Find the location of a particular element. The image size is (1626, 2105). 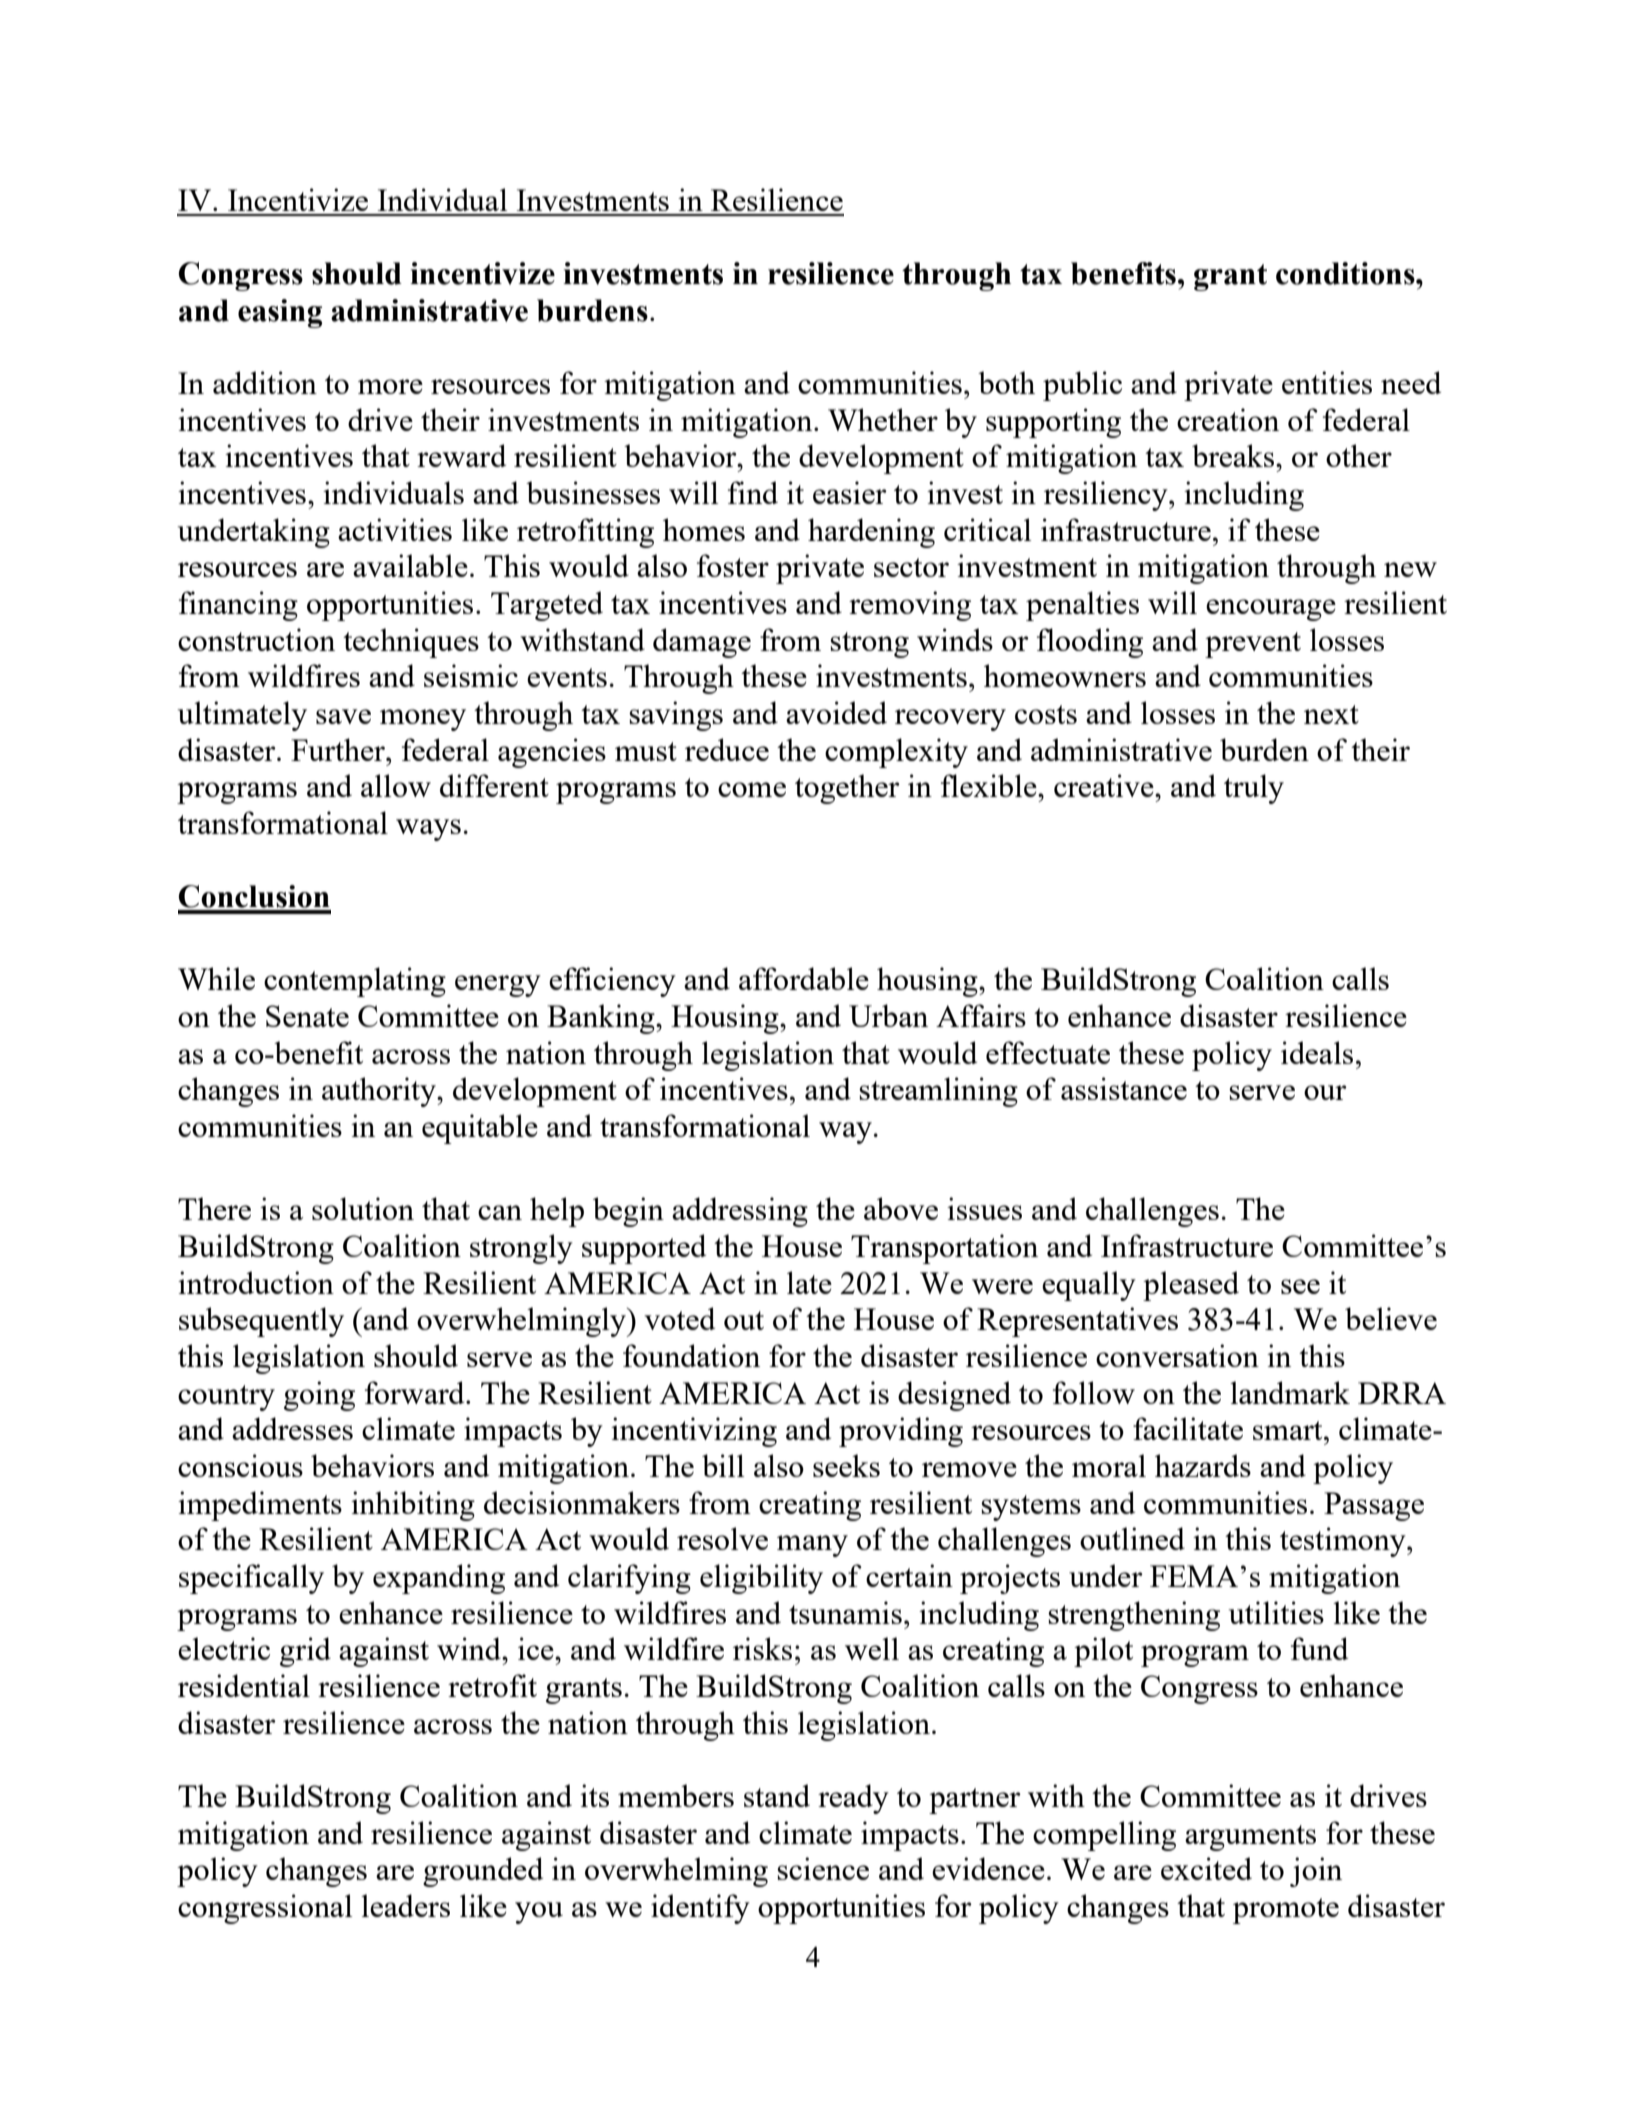

leaders is located at coordinates (405, 1905).
